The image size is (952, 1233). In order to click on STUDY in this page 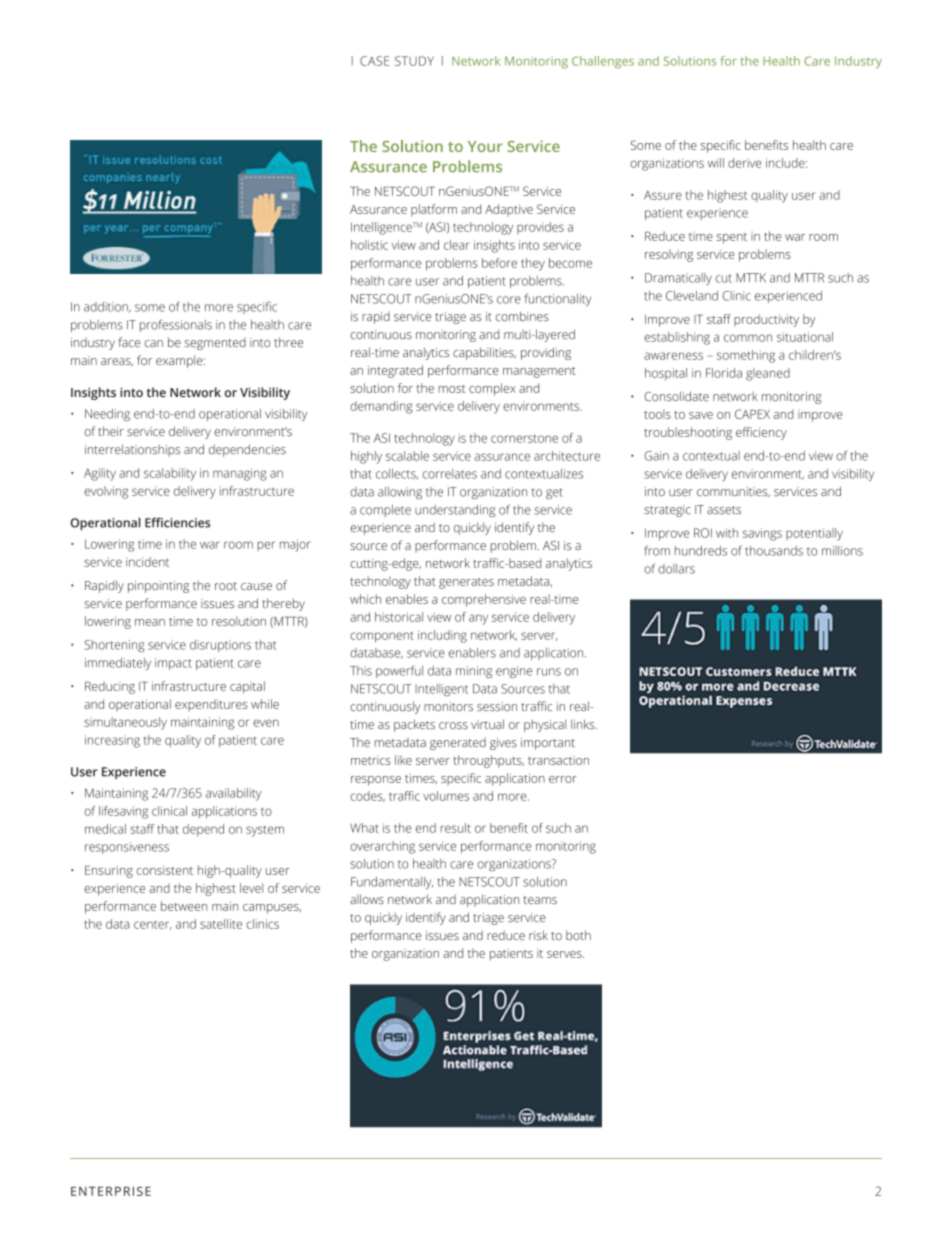, I will do `click(414, 61)`.
